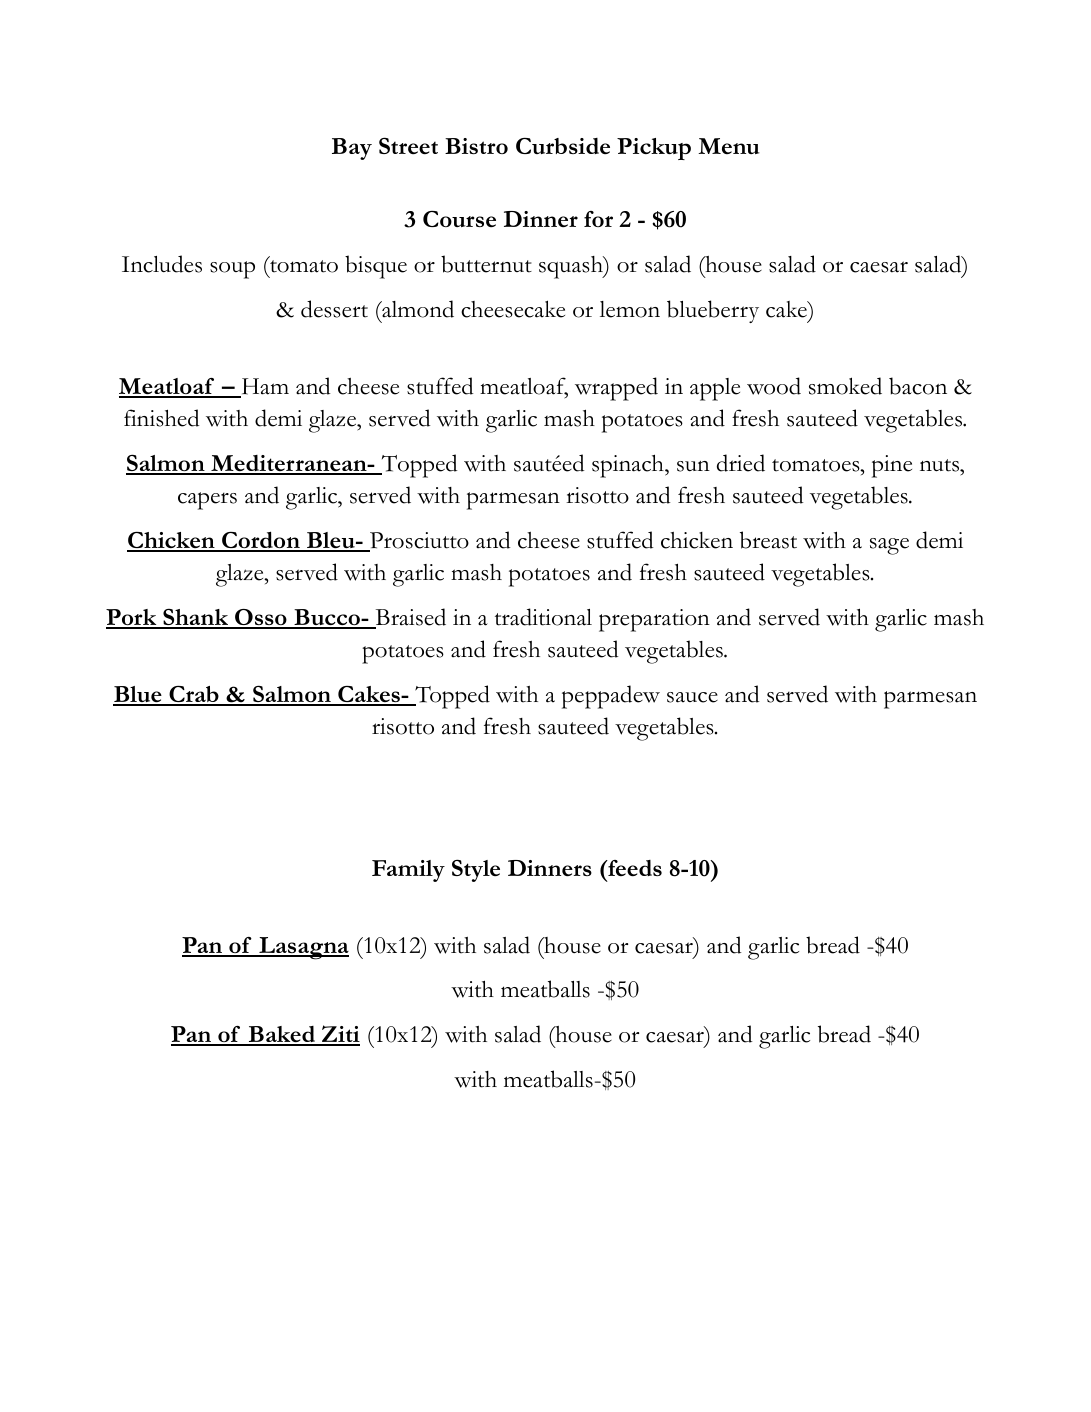 The width and height of the screenshot is (1091, 1412). Describe the element at coordinates (264, 387) in the screenshot. I see `Ham` at that location.
